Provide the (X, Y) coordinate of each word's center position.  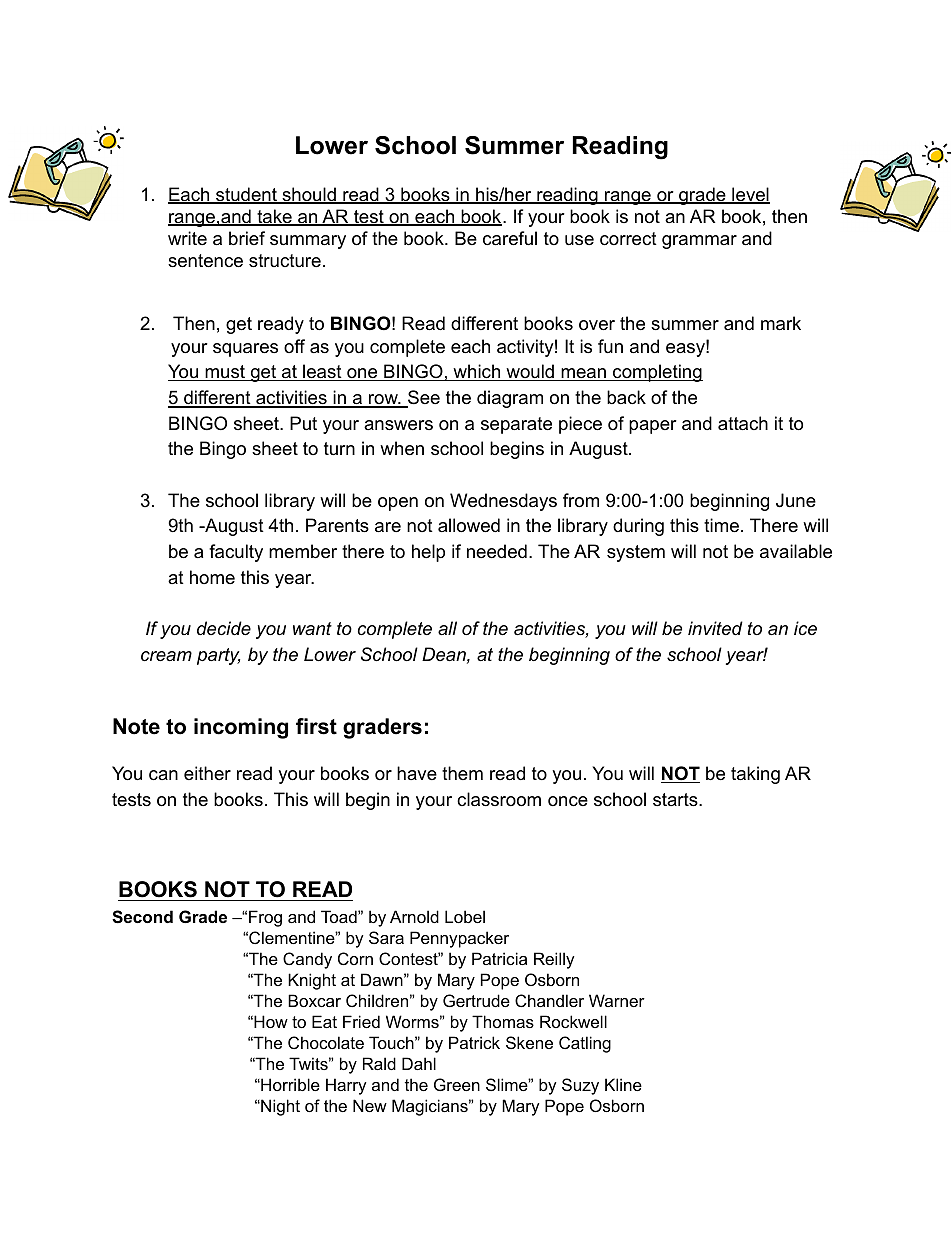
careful (510, 238)
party (218, 656)
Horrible (289, 1084)
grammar (699, 242)
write (187, 238)
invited (715, 628)
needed (497, 551)
